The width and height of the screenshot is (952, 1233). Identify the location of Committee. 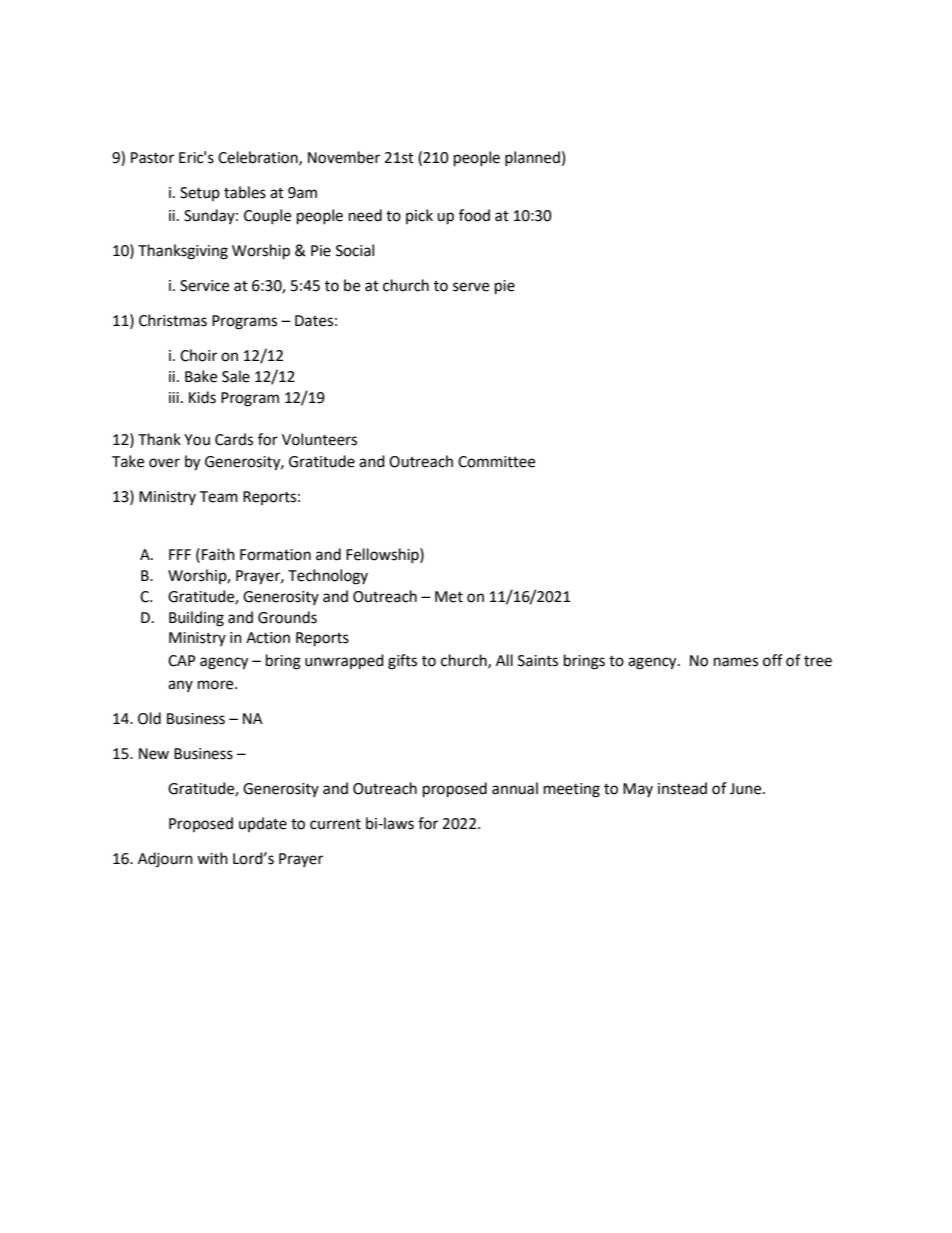
(496, 462).
